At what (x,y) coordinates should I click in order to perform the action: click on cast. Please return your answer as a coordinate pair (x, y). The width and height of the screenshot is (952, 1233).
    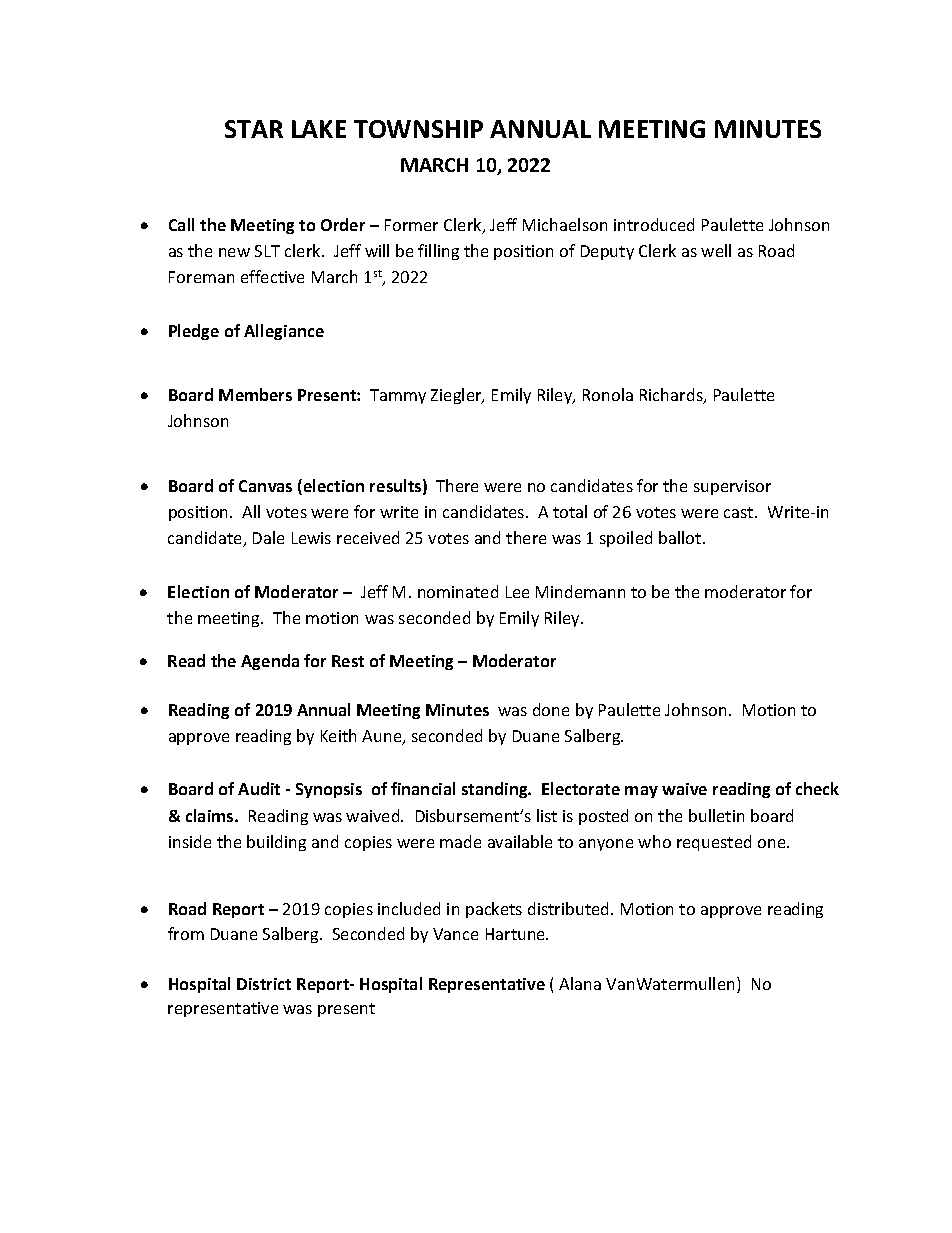
    Looking at the image, I should click on (740, 512).
